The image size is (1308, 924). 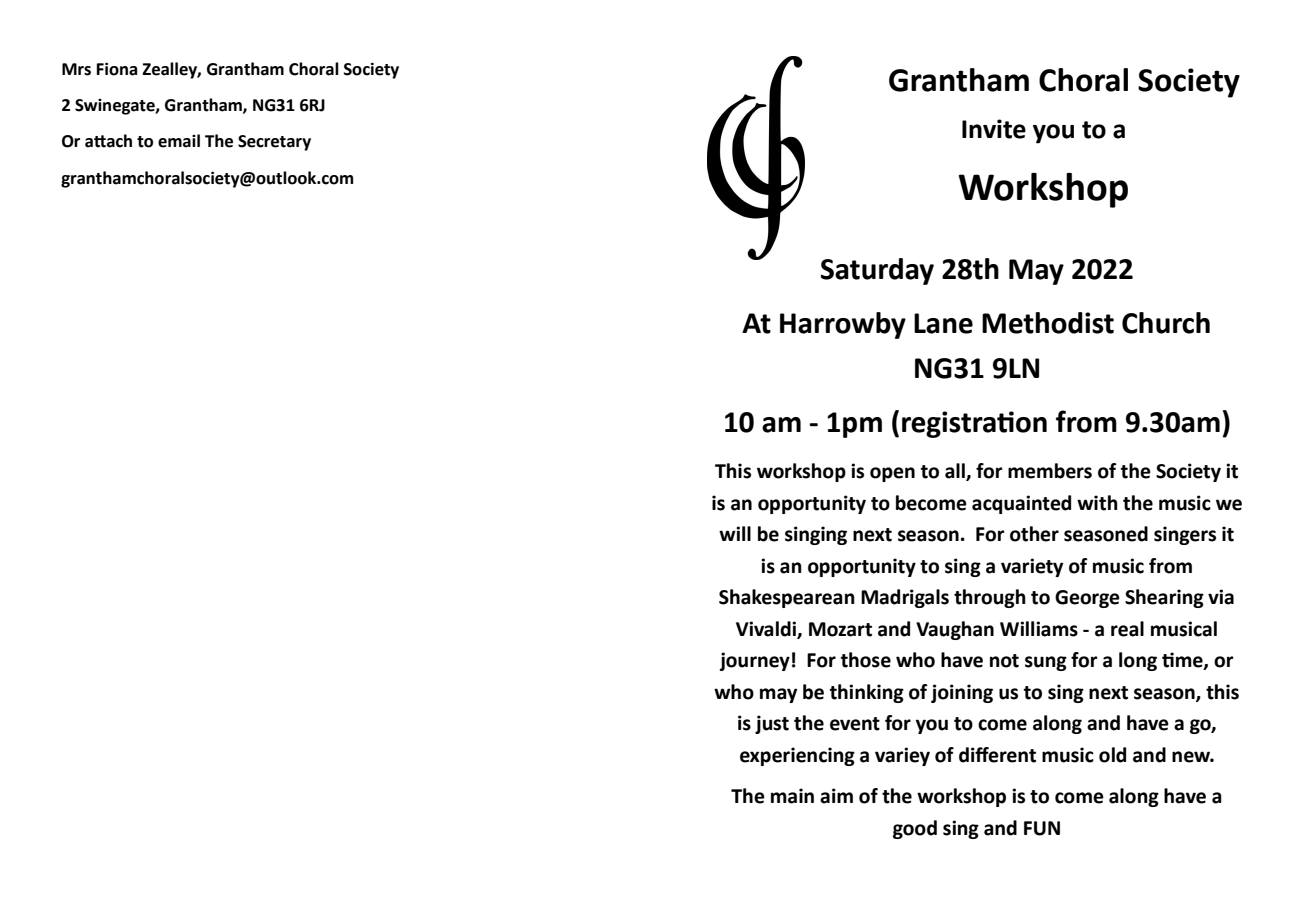 What do you see at coordinates (994, 129) in the page?
I see `Invite` at bounding box center [994, 129].
